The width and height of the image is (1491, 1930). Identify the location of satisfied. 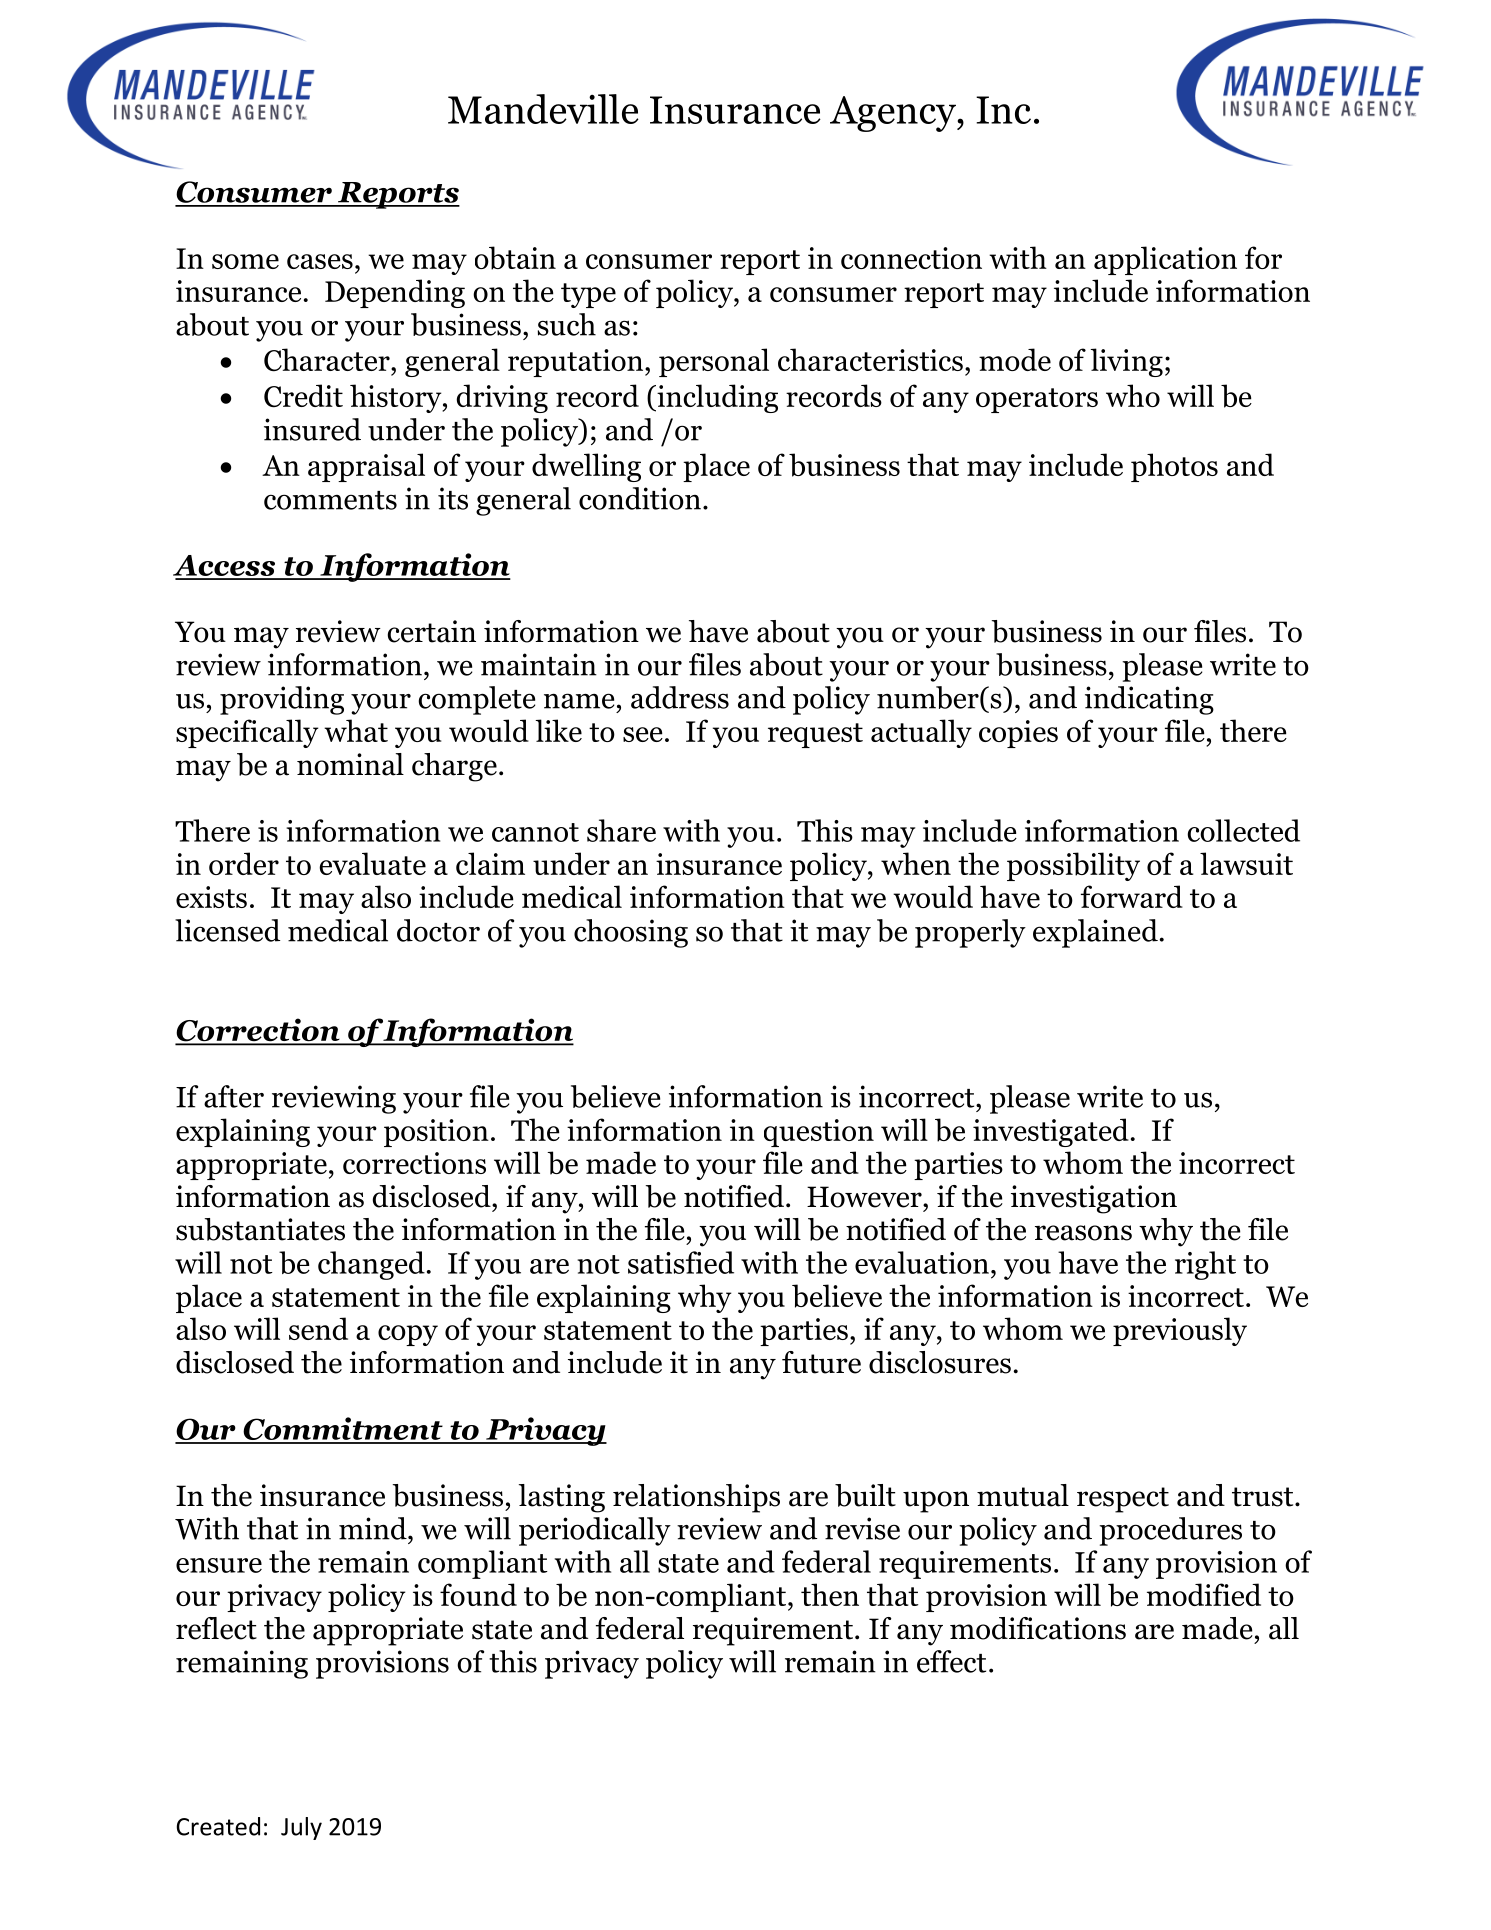
(681, 1262).
